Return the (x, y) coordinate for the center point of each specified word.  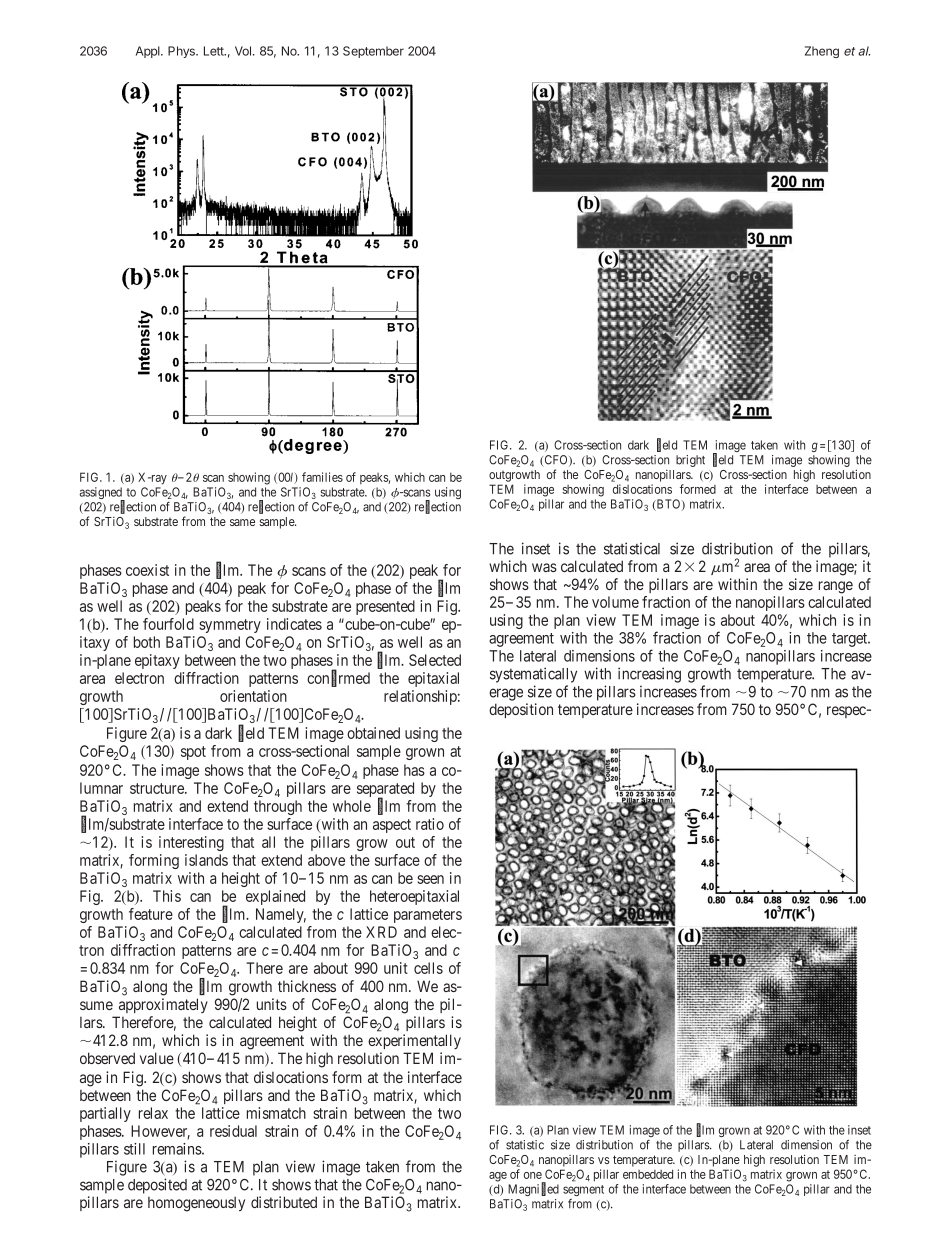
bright (690, 461)
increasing (649, 675)
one (533, 1175)
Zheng (822, 52)
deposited (157, 1186)
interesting (191, 843)
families (322, 477)
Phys (182, 52)
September (373, 52)
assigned (102, 494)
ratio (430, 824)
